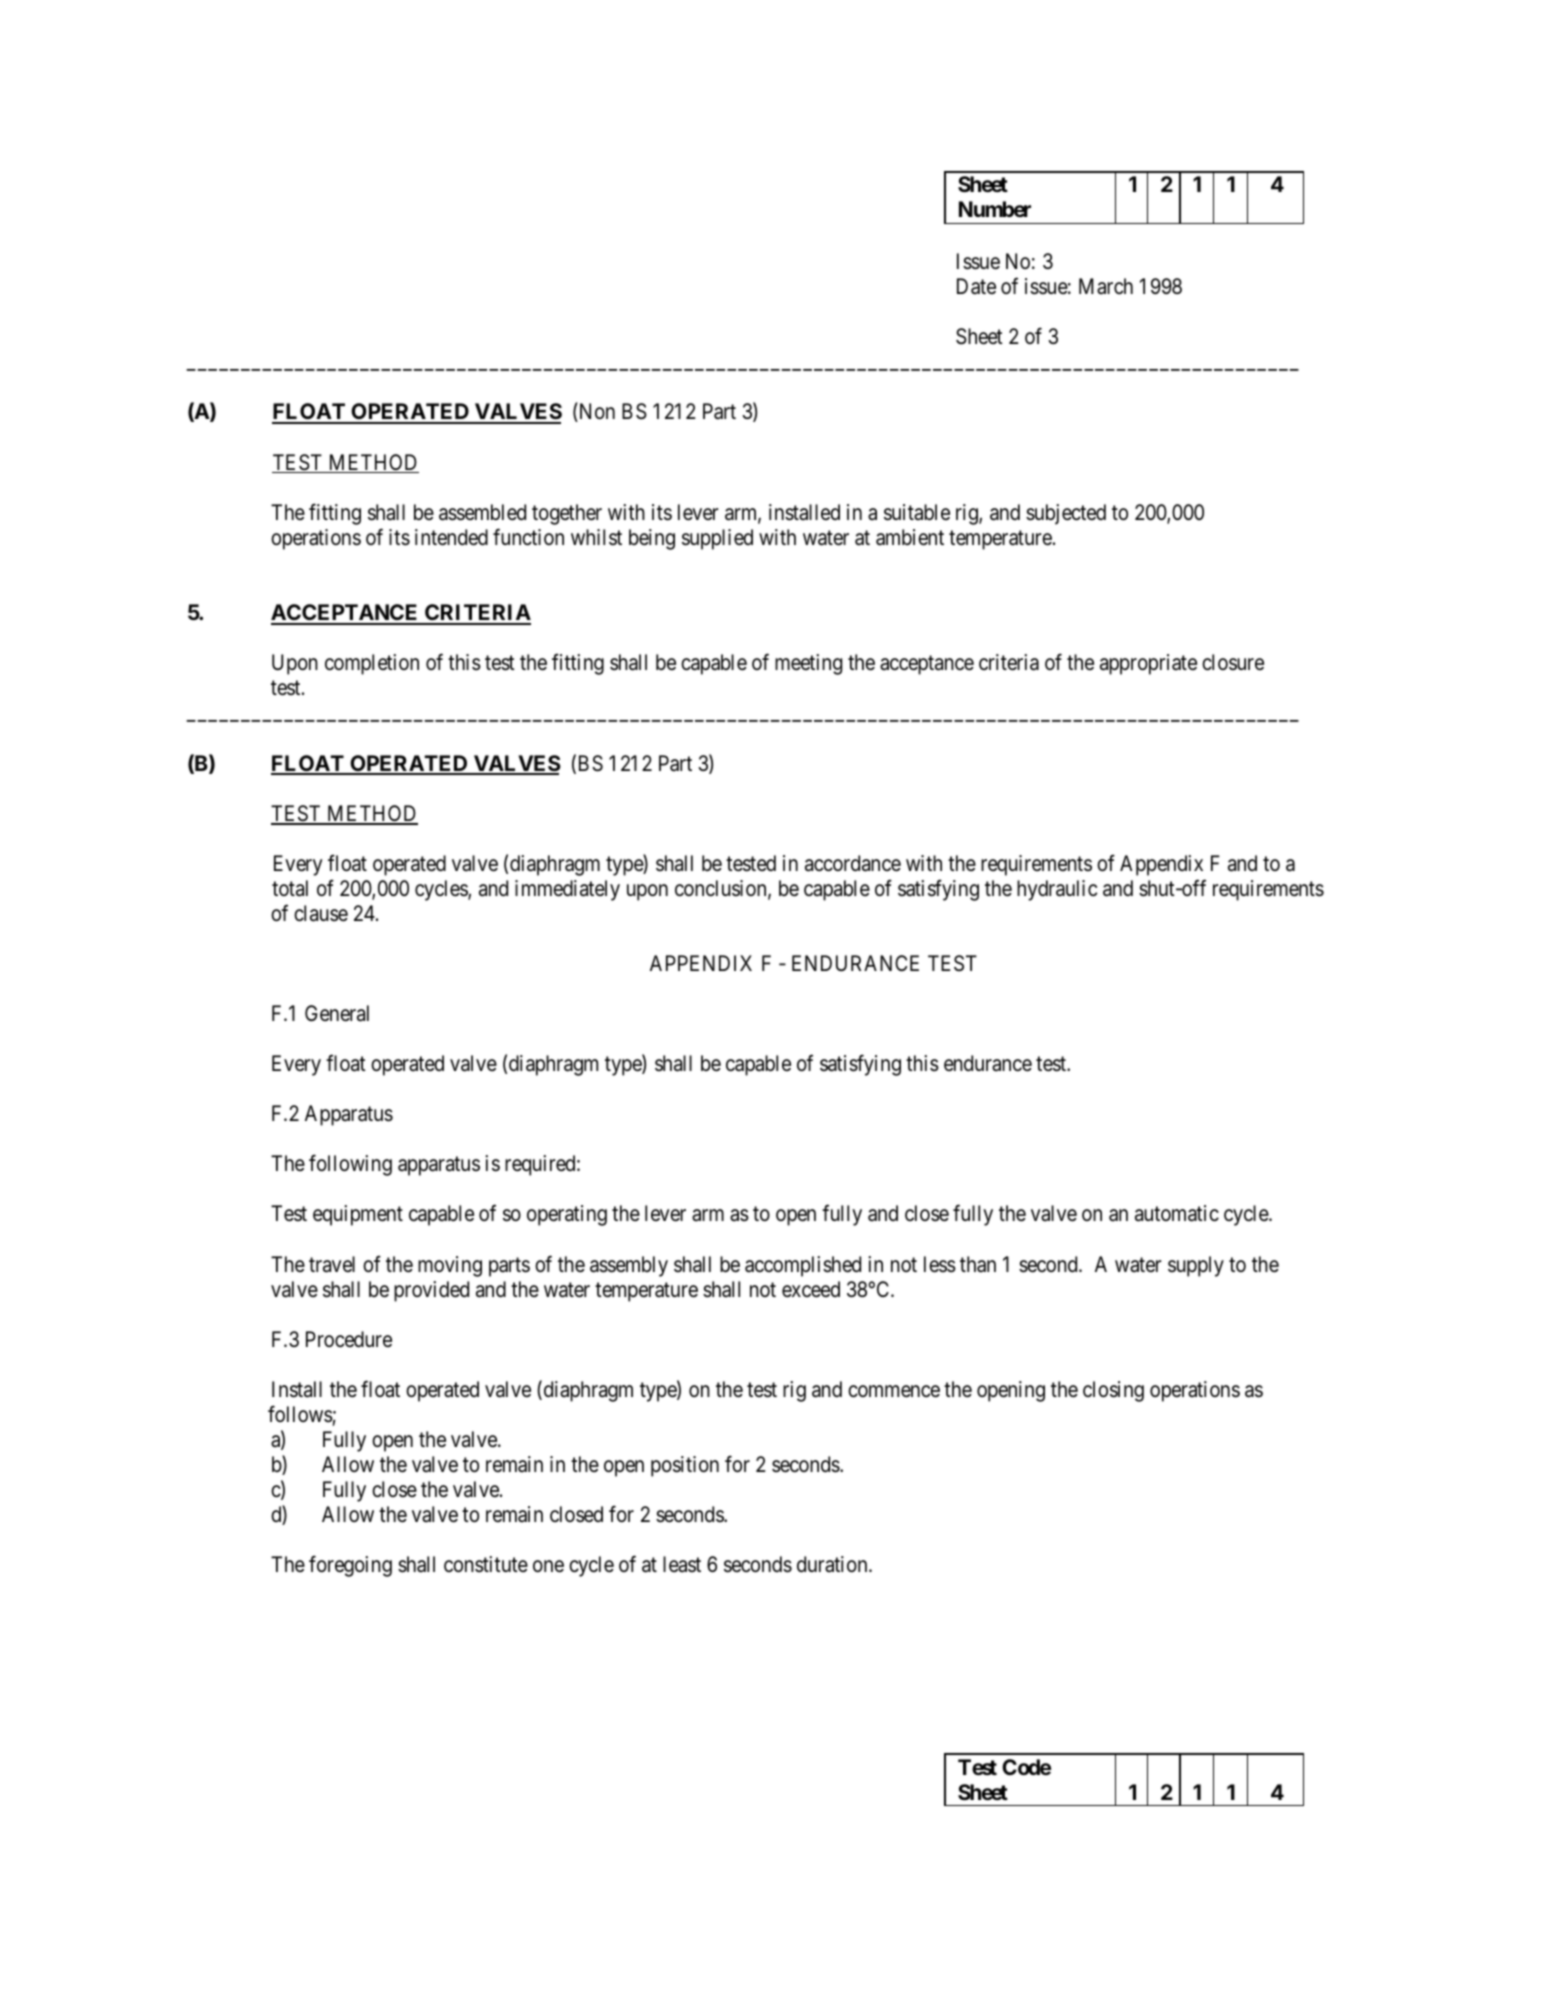 Image resolution: width=1544 pixels, height=1998 pixels. I want to click on accordance, so click(853, 863).
